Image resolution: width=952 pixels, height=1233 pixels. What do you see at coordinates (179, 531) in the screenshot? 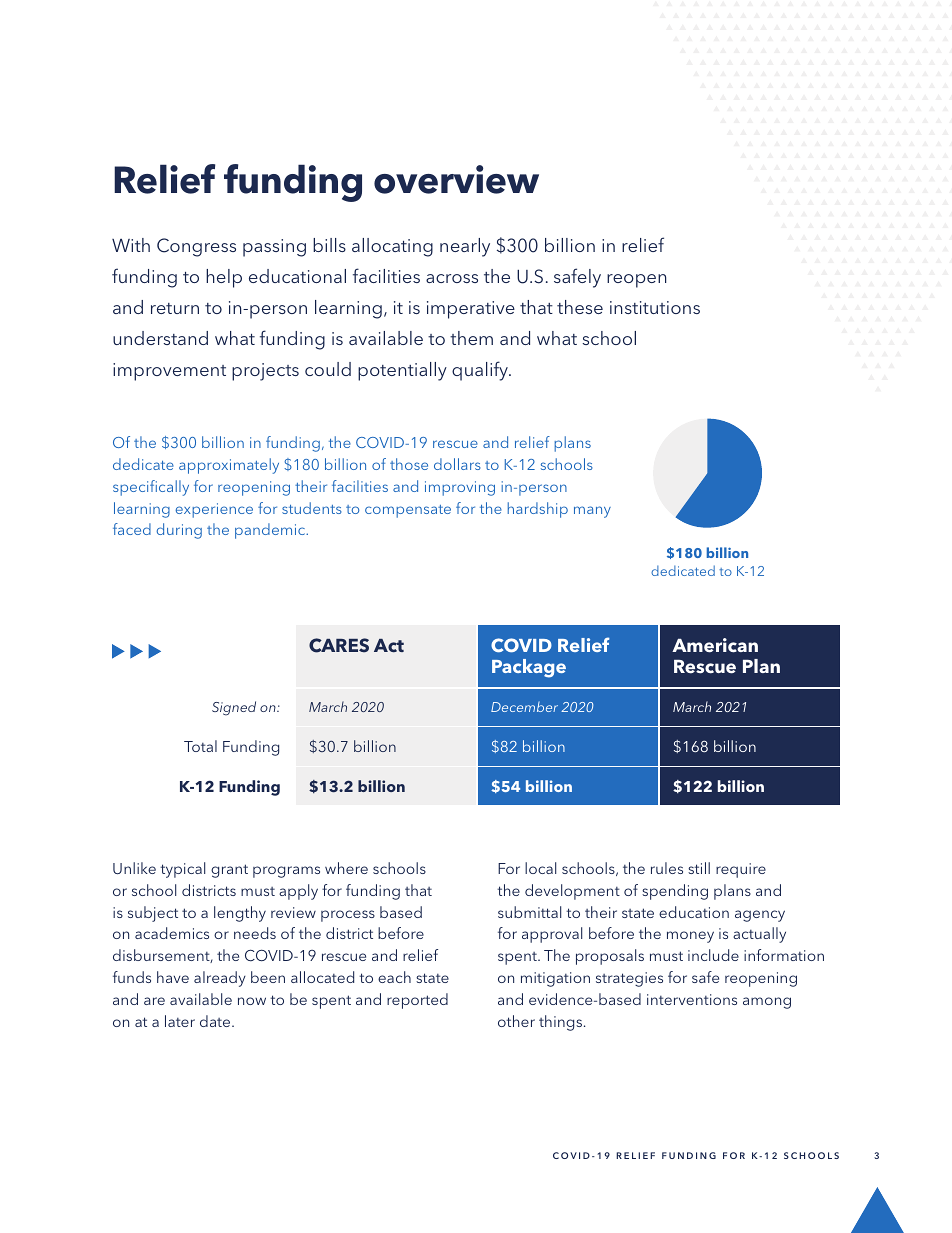
I see `during` at bounding box center [179, 531].
